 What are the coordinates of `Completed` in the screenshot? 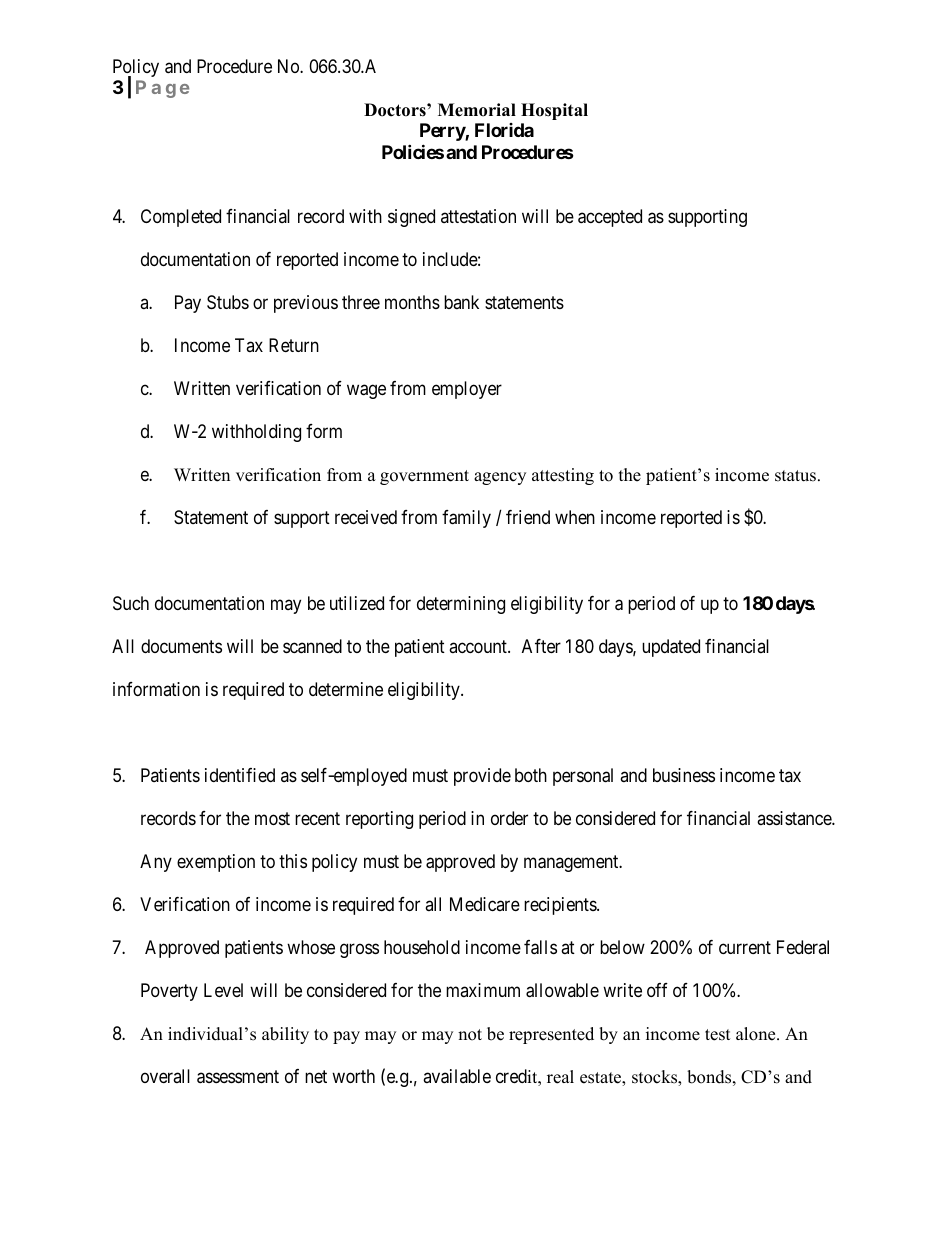 It's located at (181, 218).
